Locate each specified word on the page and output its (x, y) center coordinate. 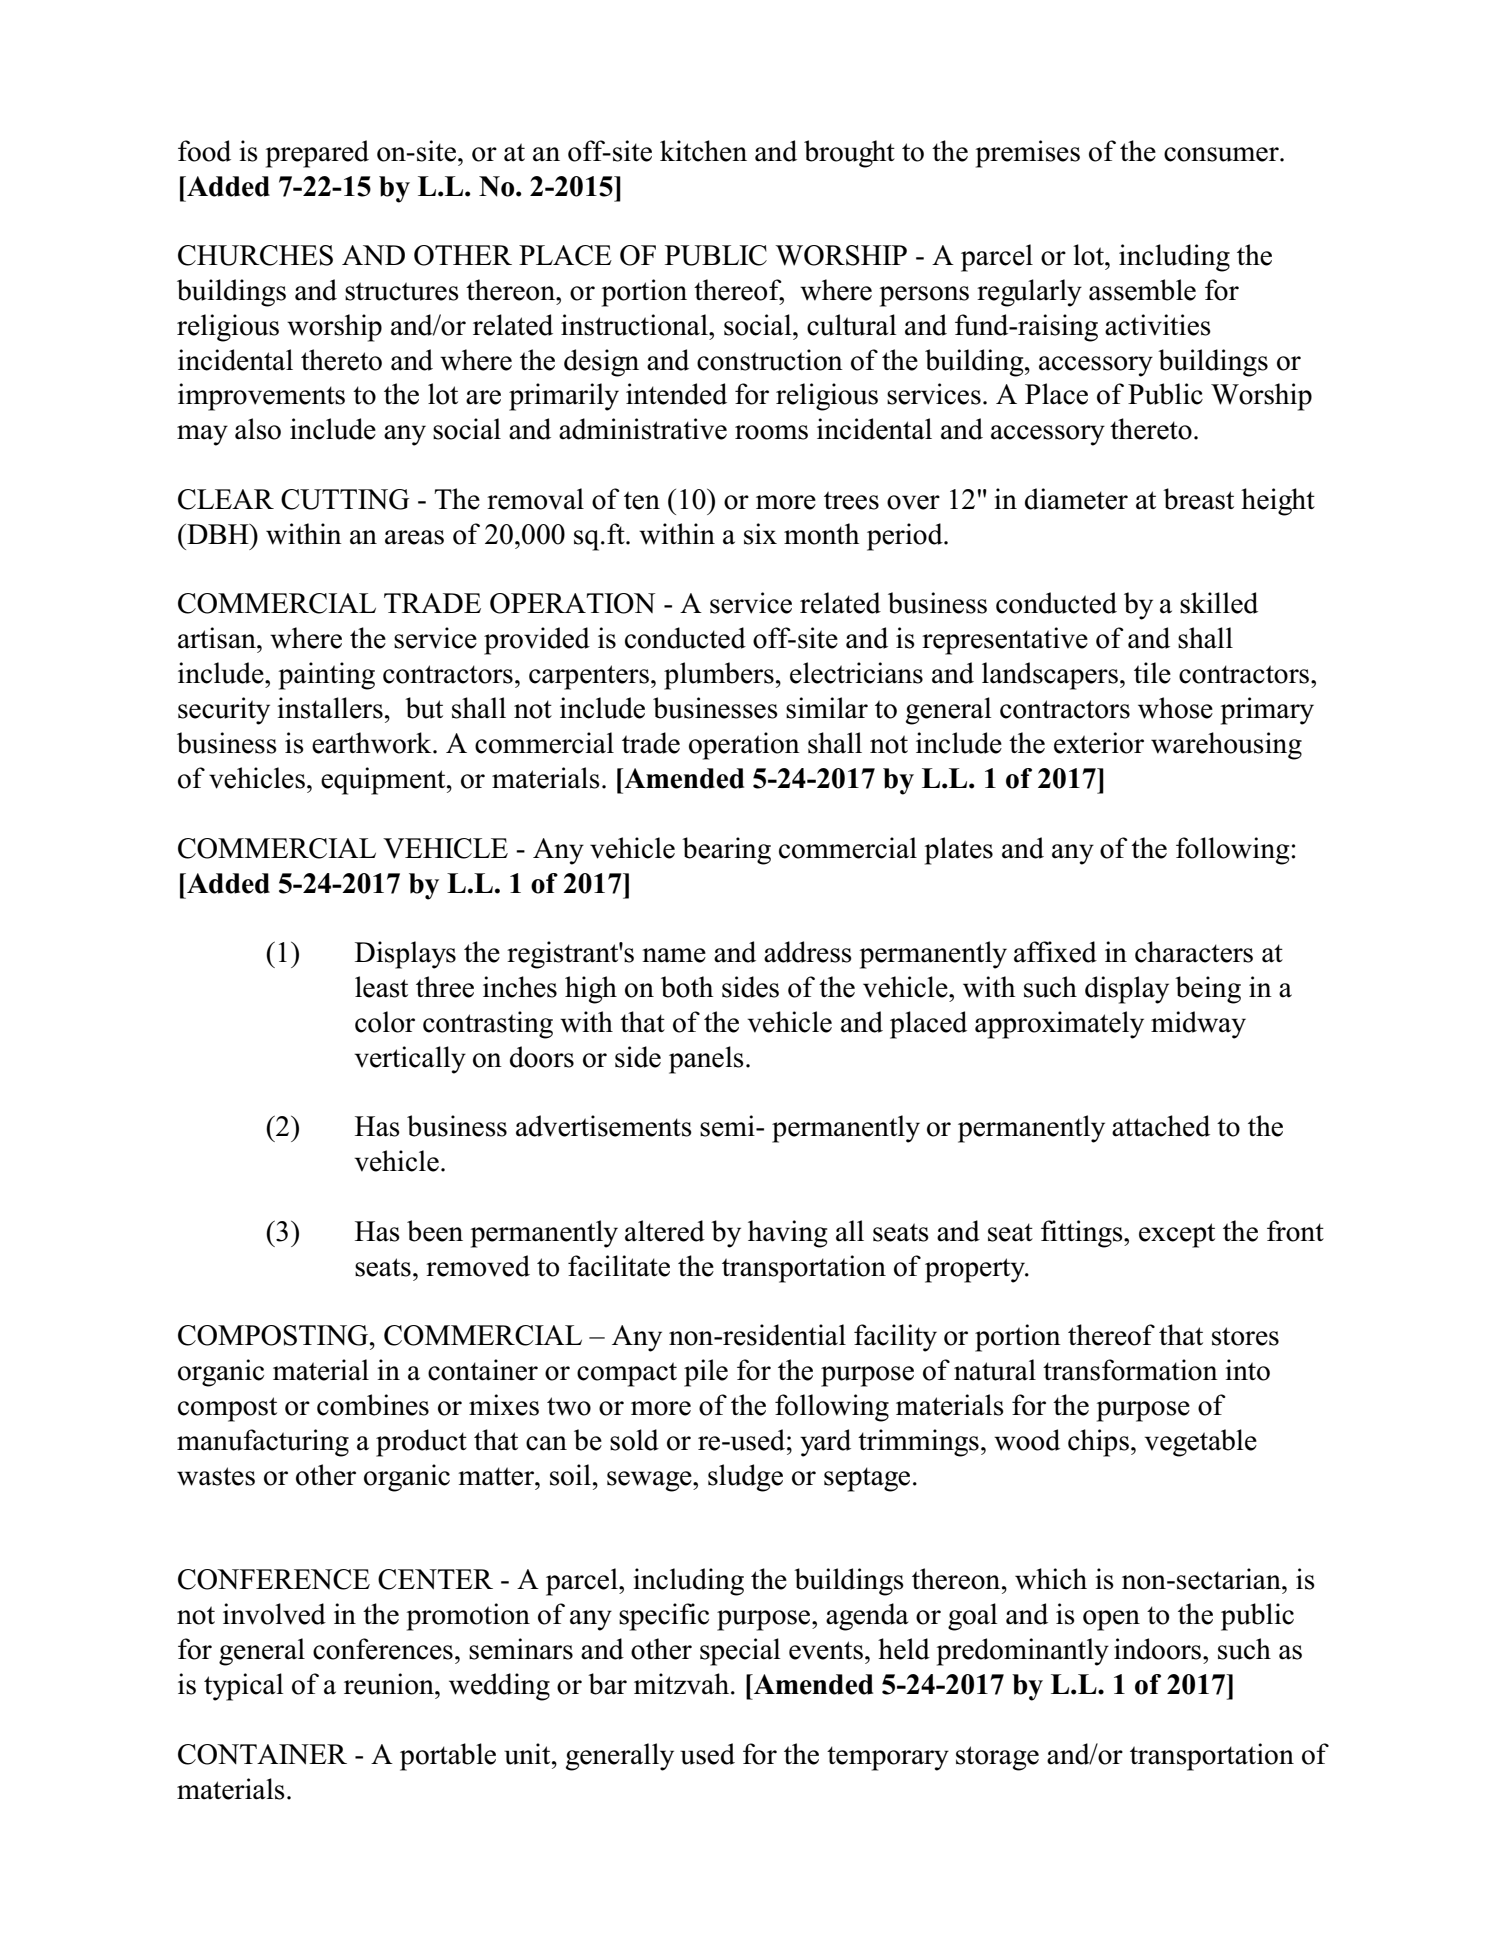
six (760, 534)
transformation (1130, 1370)
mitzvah (681, 1684)
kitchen (703, 151)
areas (414, 537)
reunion (390, 1684)
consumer (1222, 154)
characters (1194, 952)
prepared (317, 154)
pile (706, 1373)
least (381, 987)
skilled (1219, 603)
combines (373, 1405)
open (1111, 1620)
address (808, 952)
